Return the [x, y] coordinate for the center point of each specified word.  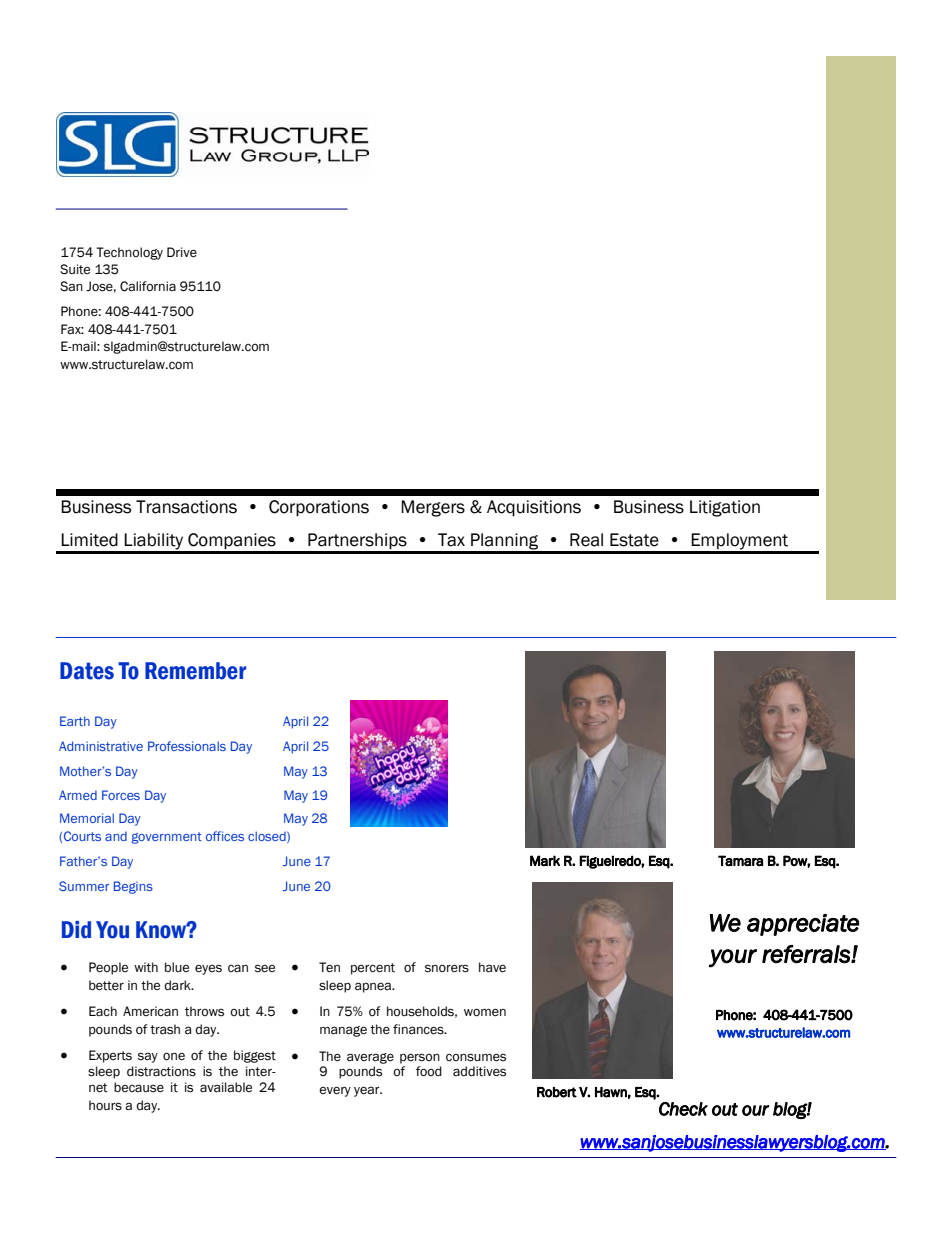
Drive [182, 252]
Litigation [725, 508]
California [148, 286]
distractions [161, 1071]
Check [683, 1109]
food [429, 1071]
